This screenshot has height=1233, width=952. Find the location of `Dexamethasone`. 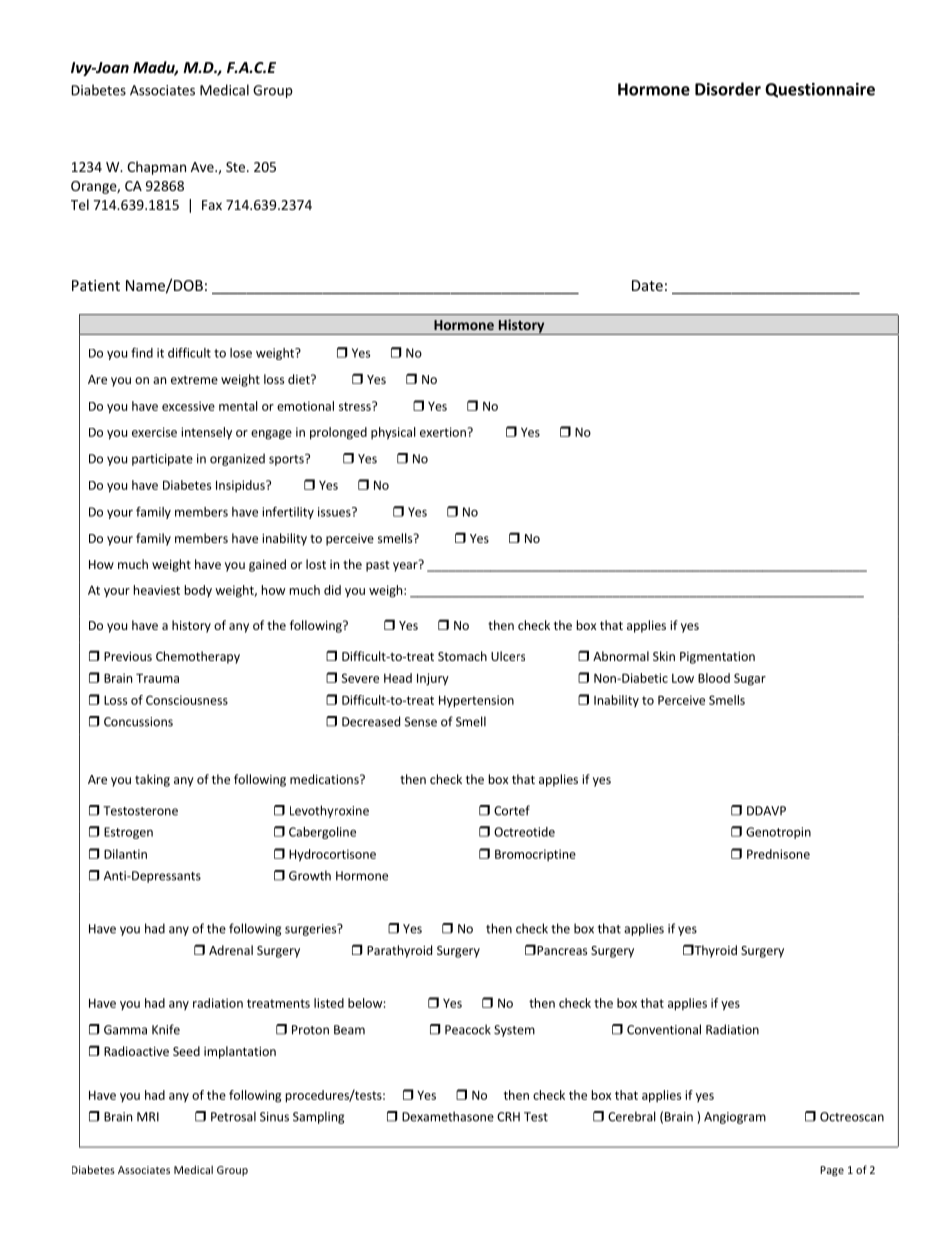

Dexamethasone is located at coordinates (448, 1116).
